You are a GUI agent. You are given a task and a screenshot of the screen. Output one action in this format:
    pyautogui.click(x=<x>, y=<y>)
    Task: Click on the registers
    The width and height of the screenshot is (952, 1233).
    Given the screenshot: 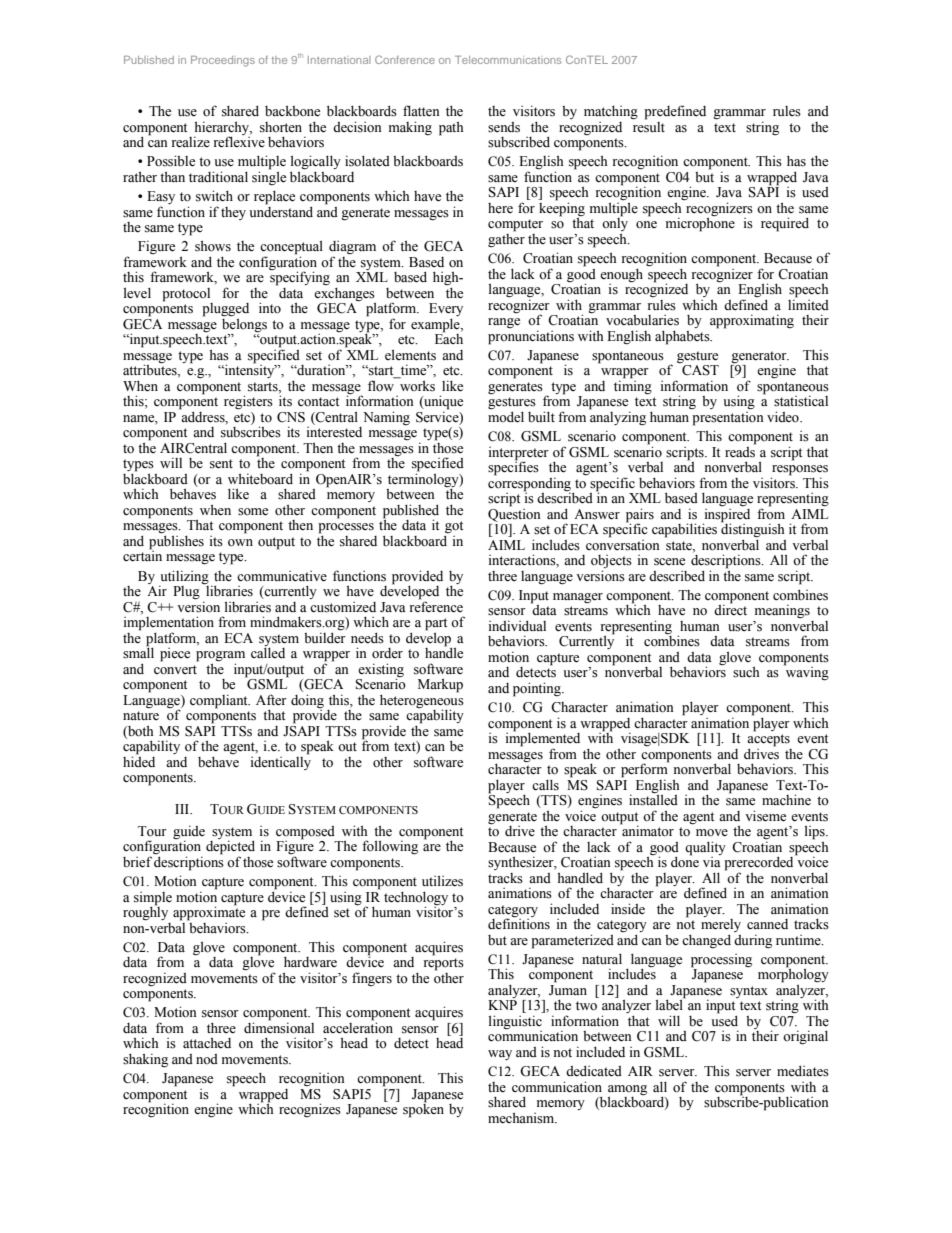 What is the action you would take?
    pyautogui.click(x=248, y=402)
